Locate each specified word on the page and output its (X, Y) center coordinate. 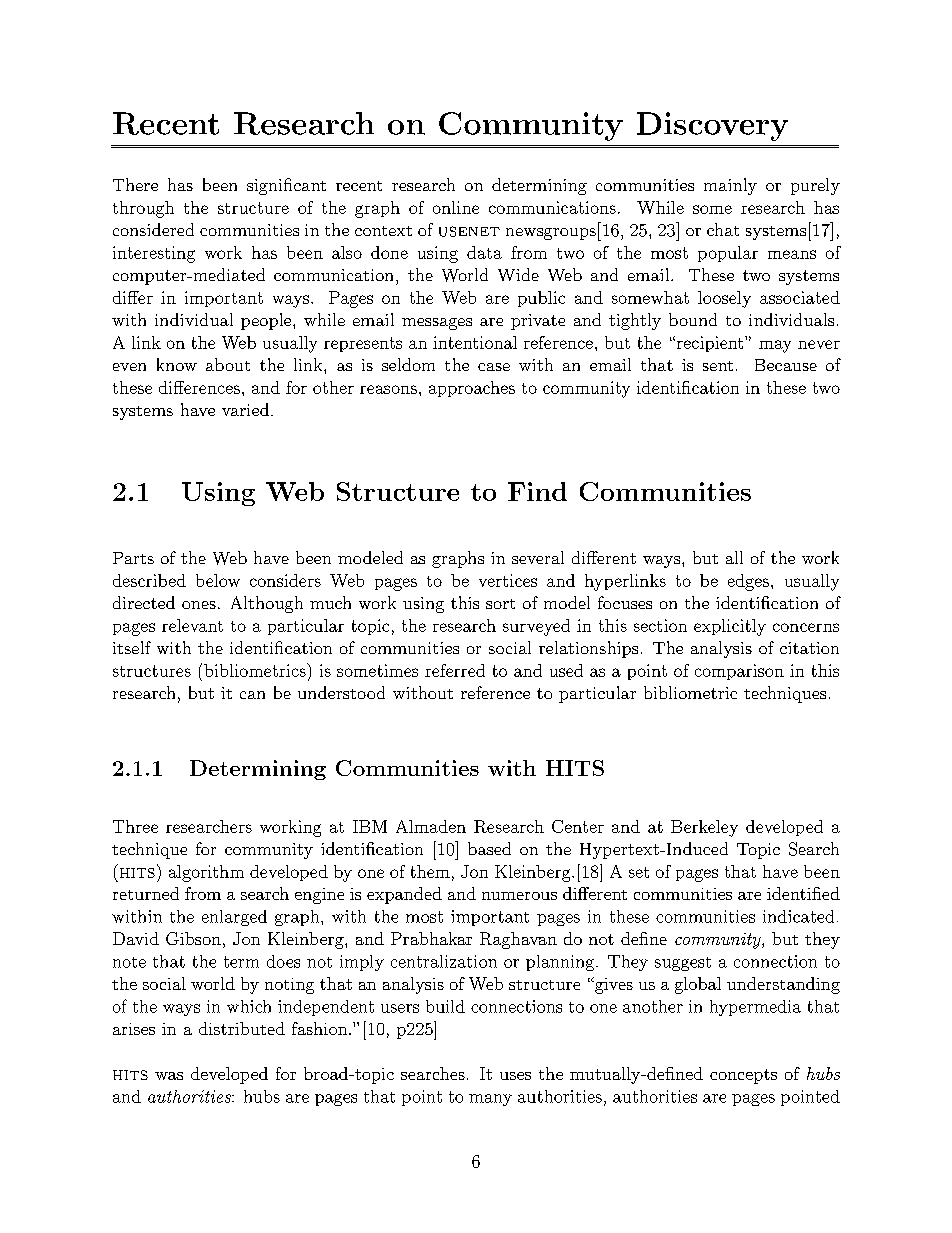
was (169, 1076)
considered (153, 229)
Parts (133, 558)
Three (135, 826)
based (489, 848)
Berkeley (704, 828)
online (456, 207)
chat (723, 229)
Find (537, 491)
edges (748, 582)
